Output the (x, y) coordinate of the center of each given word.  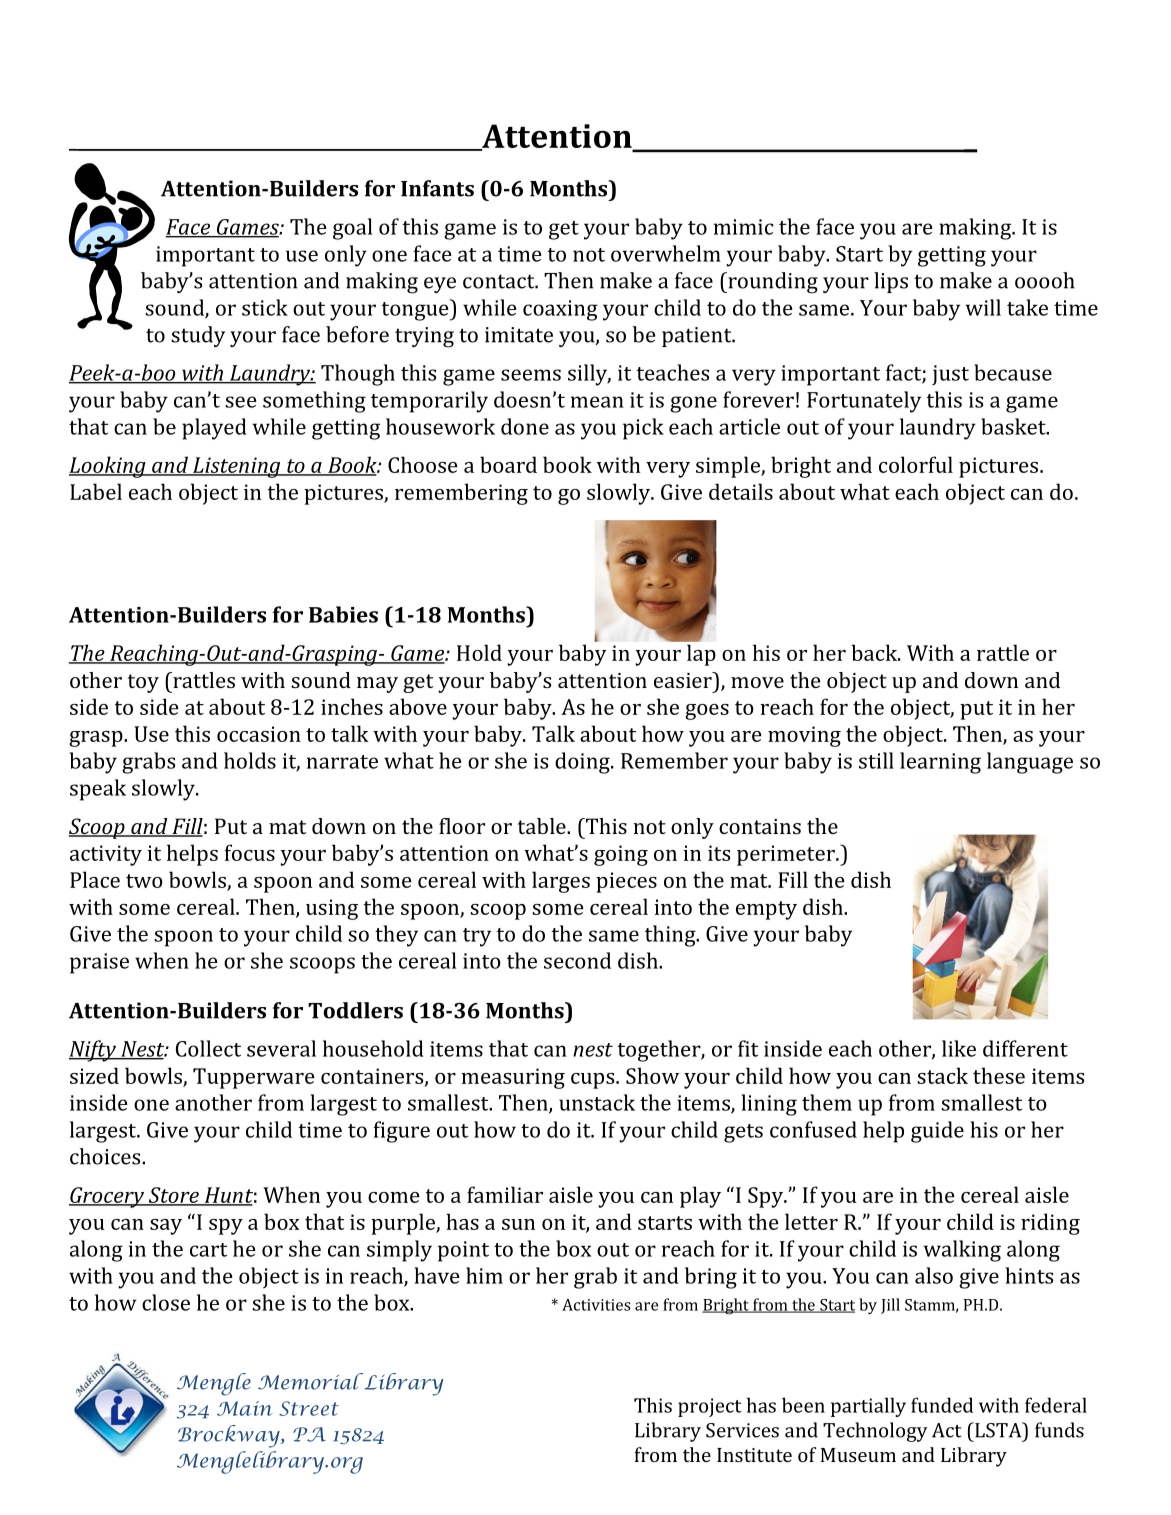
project (710, 1407)
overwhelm (666, 253)
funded (942, 1405)
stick (265, 307)
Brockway (230, 1436)
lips (891, 282)
